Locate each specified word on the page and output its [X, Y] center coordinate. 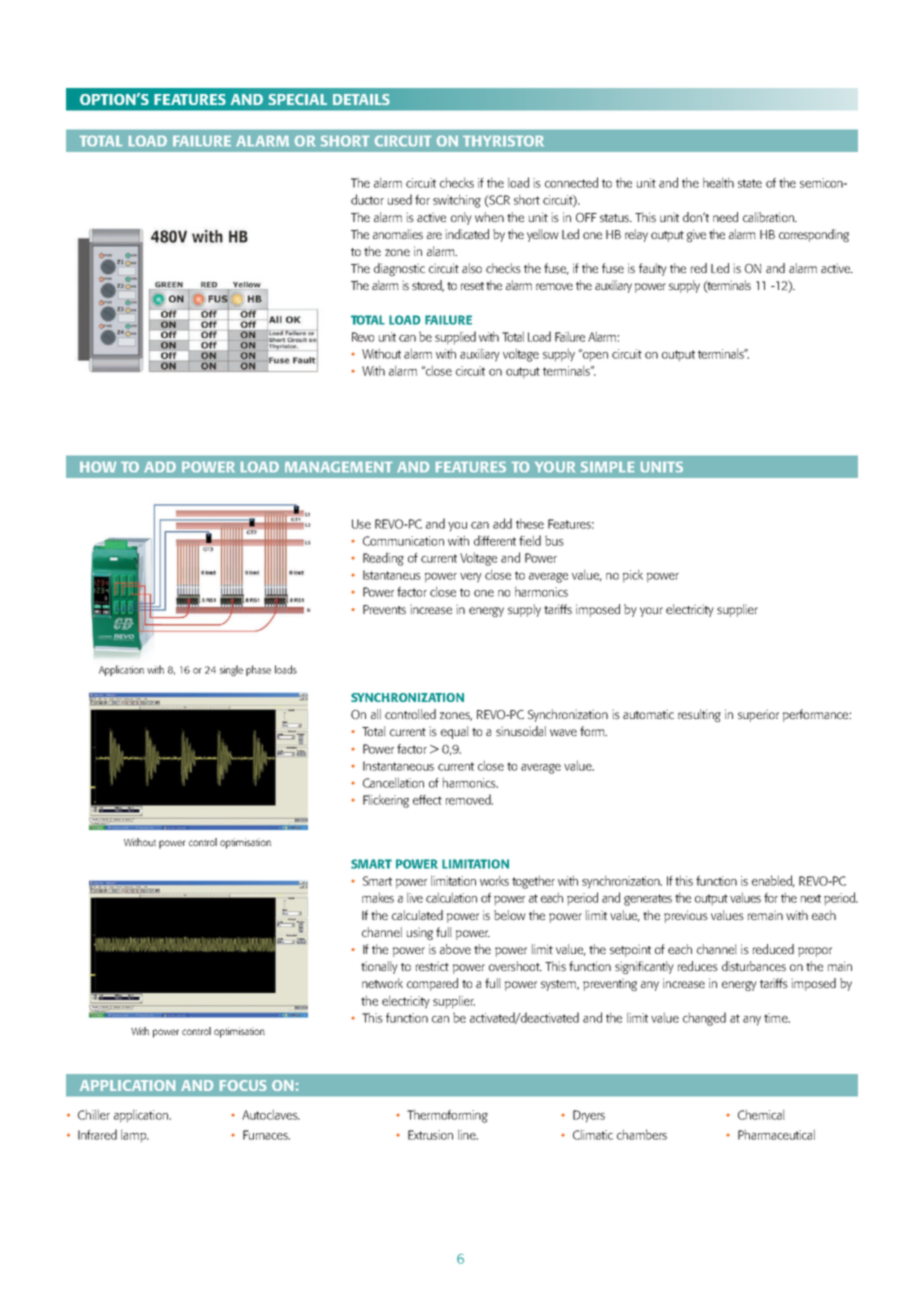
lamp [135, 1136]
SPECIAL [298, 99]
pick [633, 576]
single [231, 670]
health [718, 182]
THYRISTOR [503, 141]
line [468, 1134]
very [471, 578]
